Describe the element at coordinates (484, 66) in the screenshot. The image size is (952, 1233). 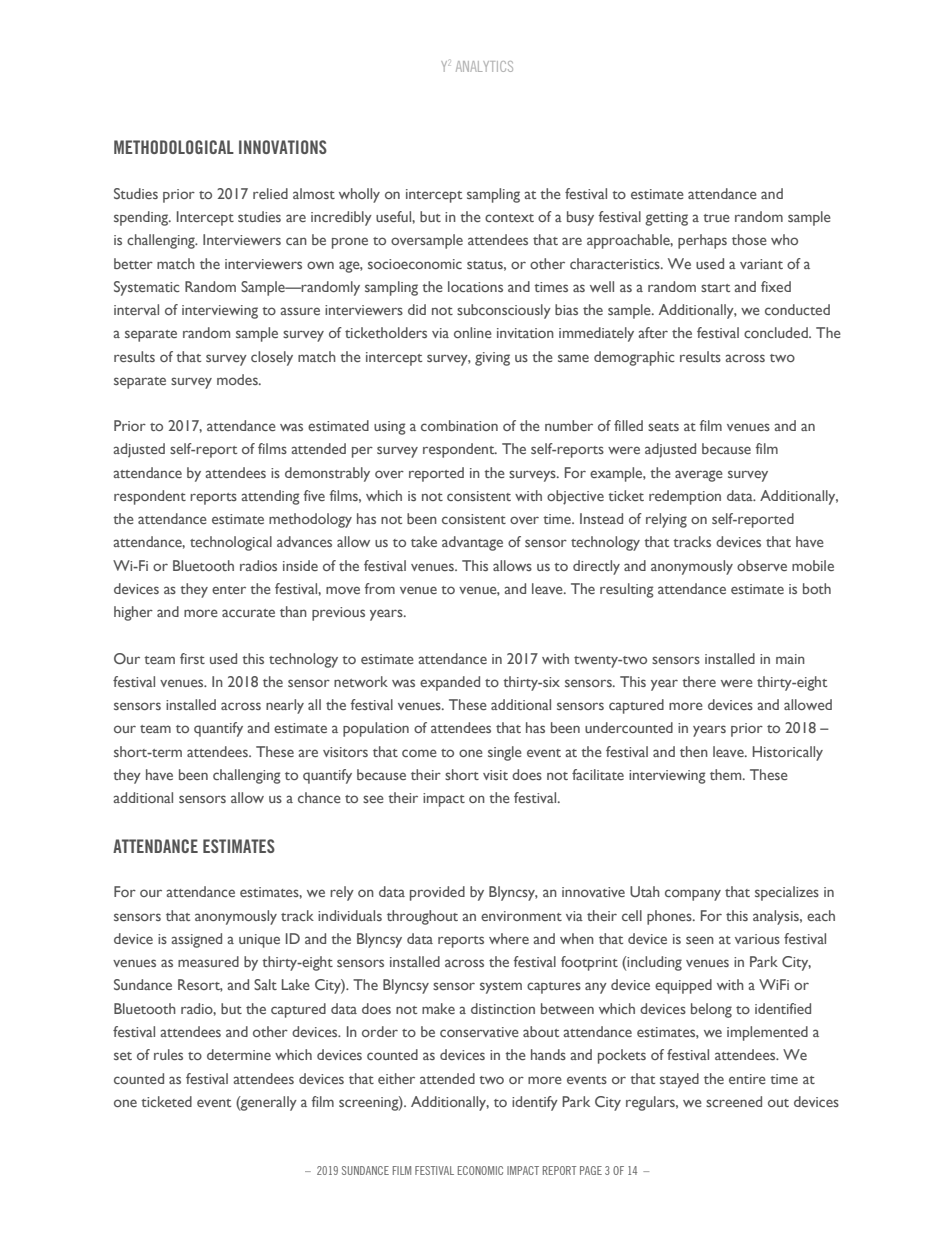
I see `ANALYTICS` at that location.
